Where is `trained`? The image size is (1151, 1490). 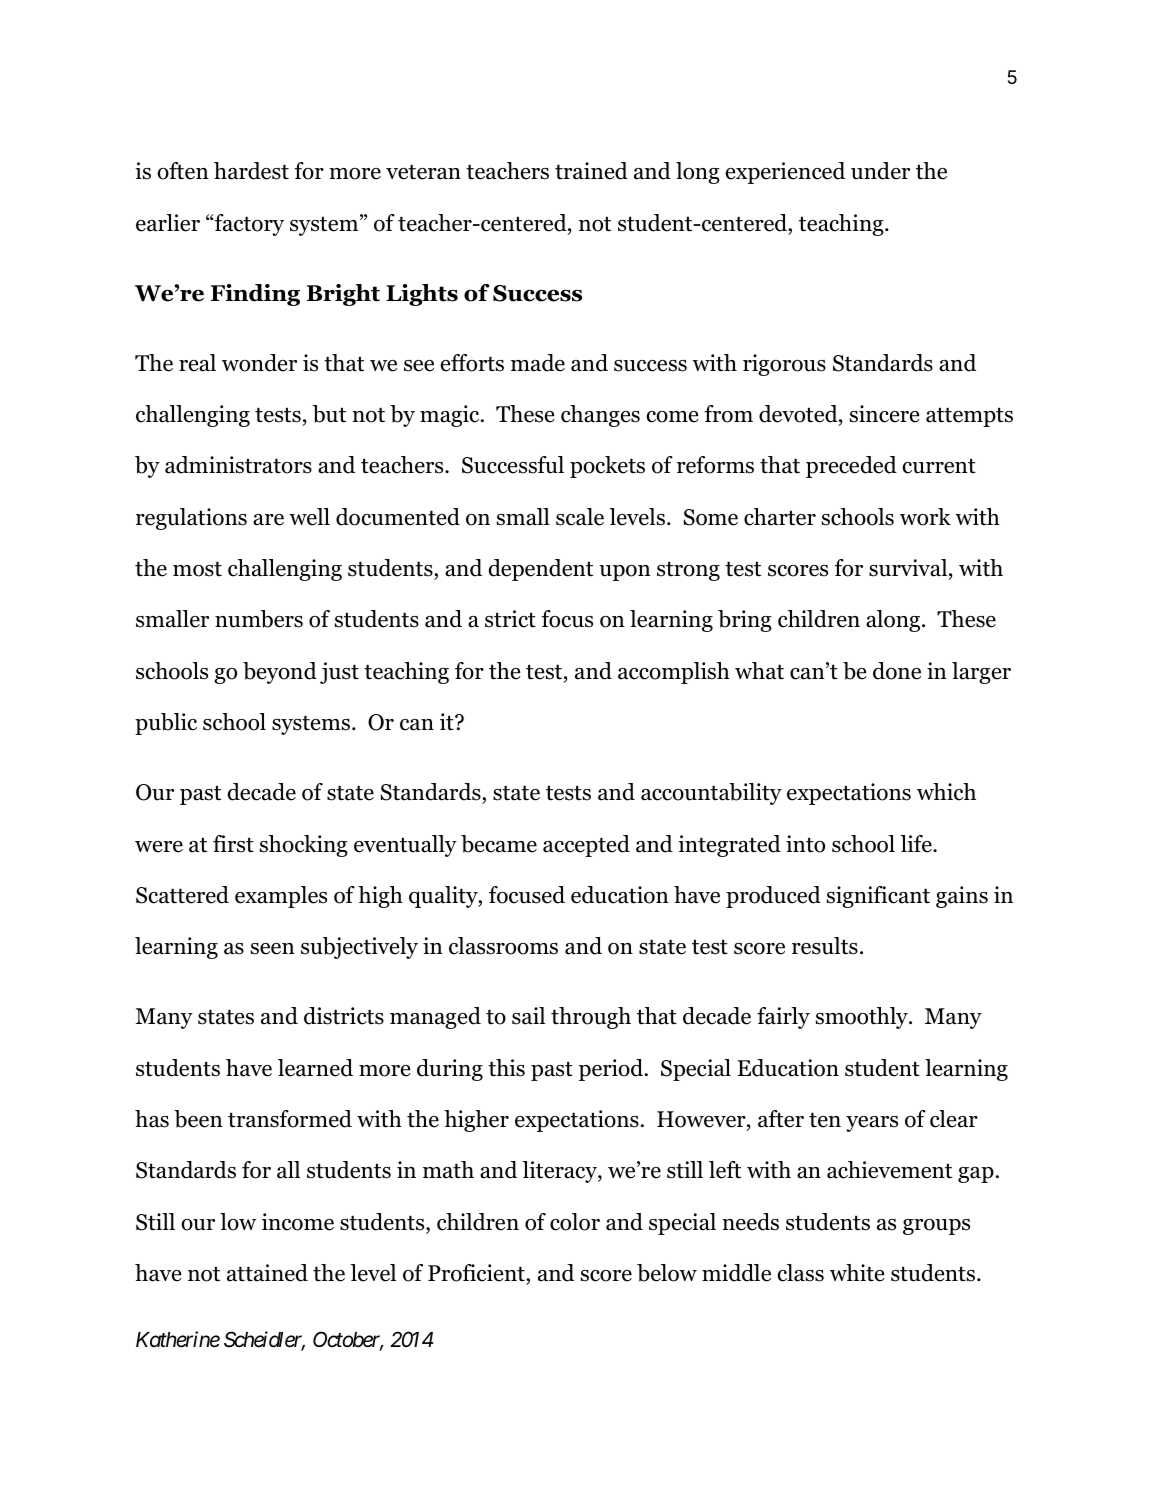
trained is located at coordinates (591, 171).
